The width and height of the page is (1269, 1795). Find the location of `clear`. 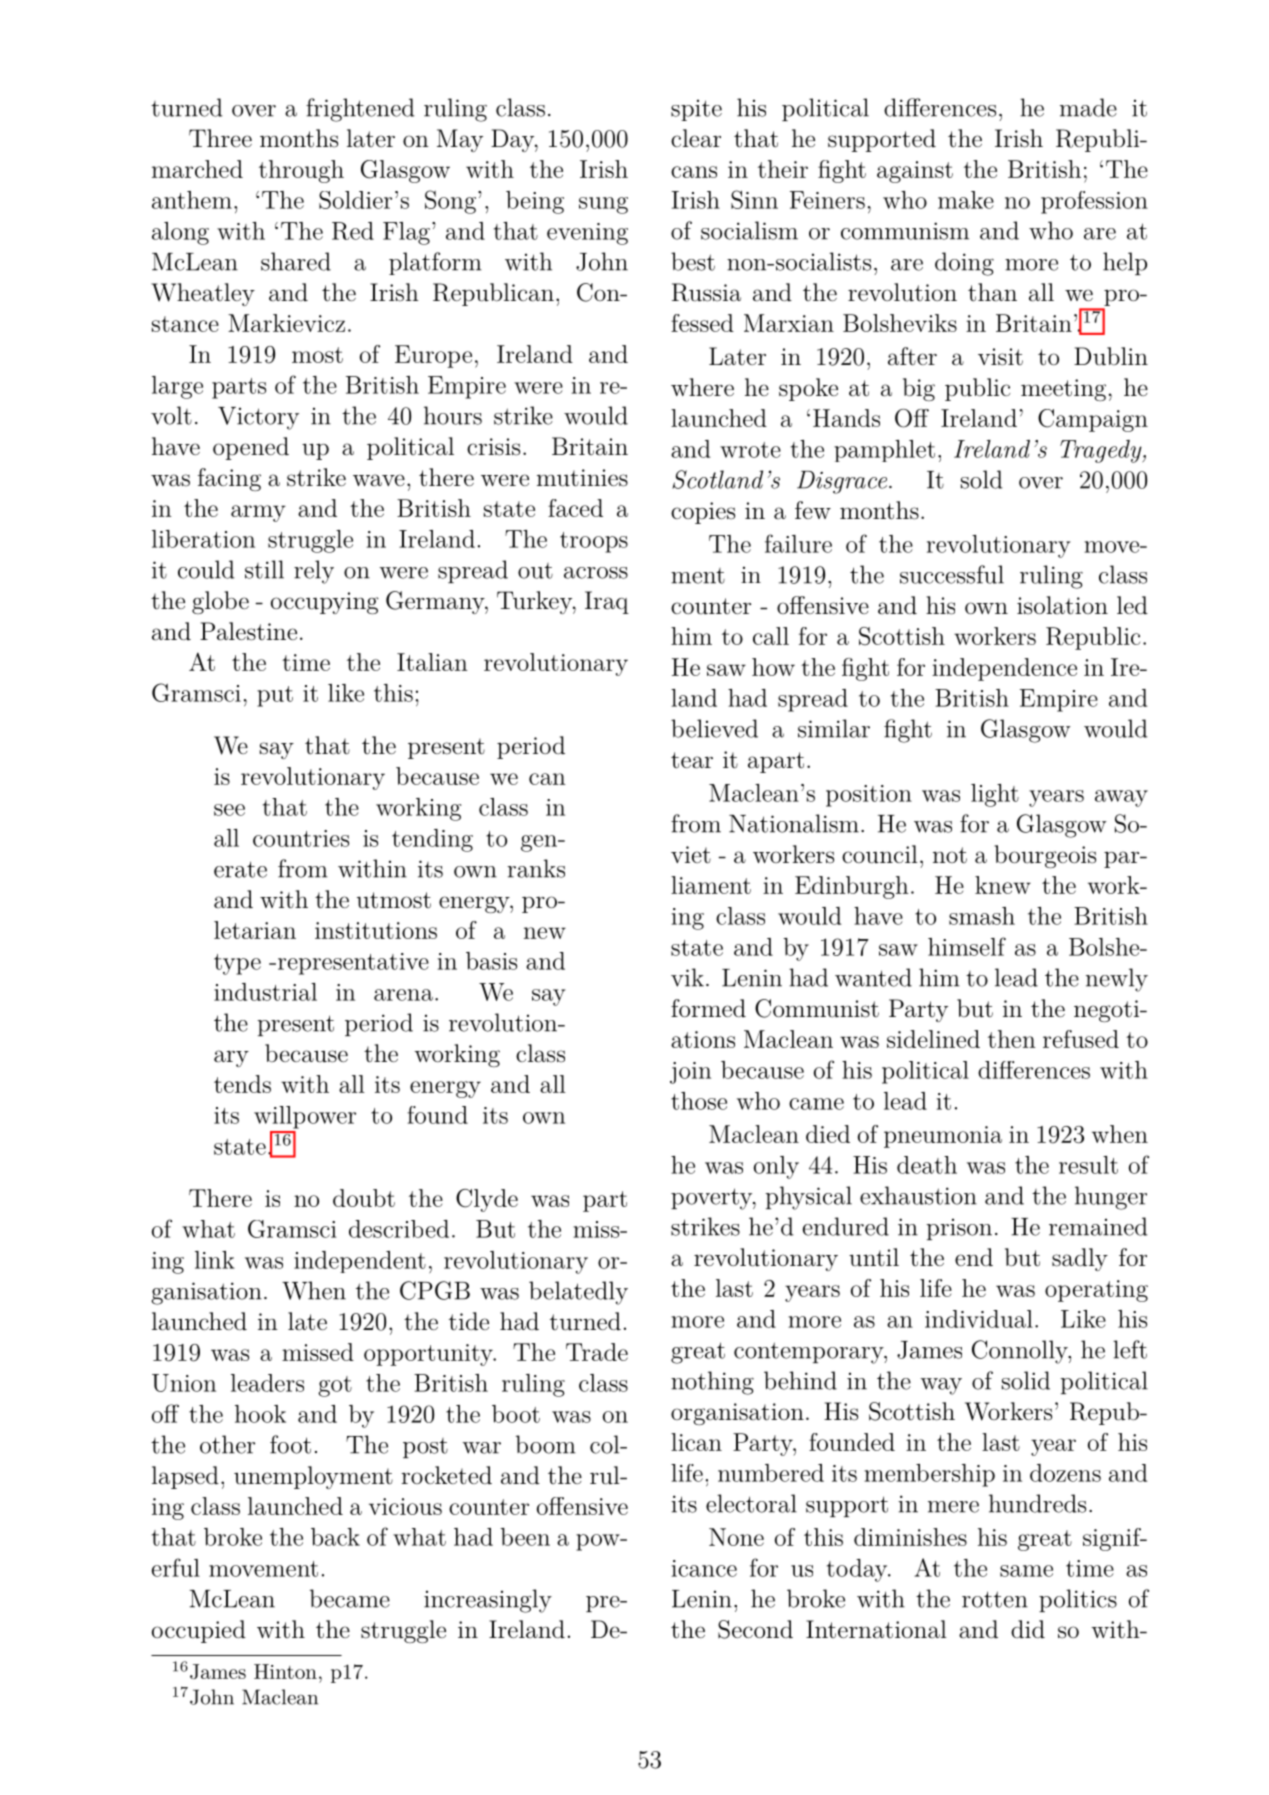

clear is located at coordinates (696, 138).
